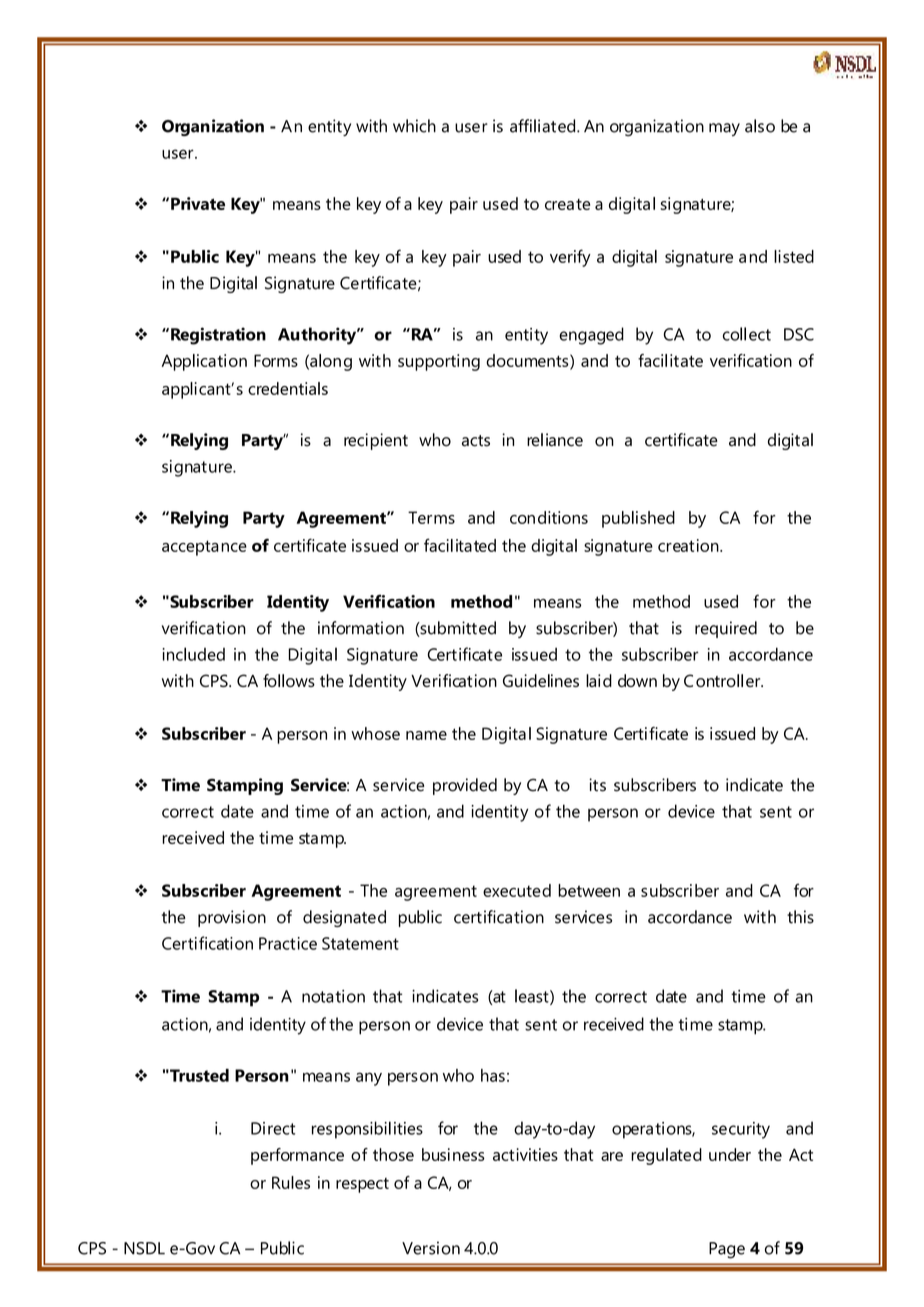  I want to click on Page, so click(727, 1250).
